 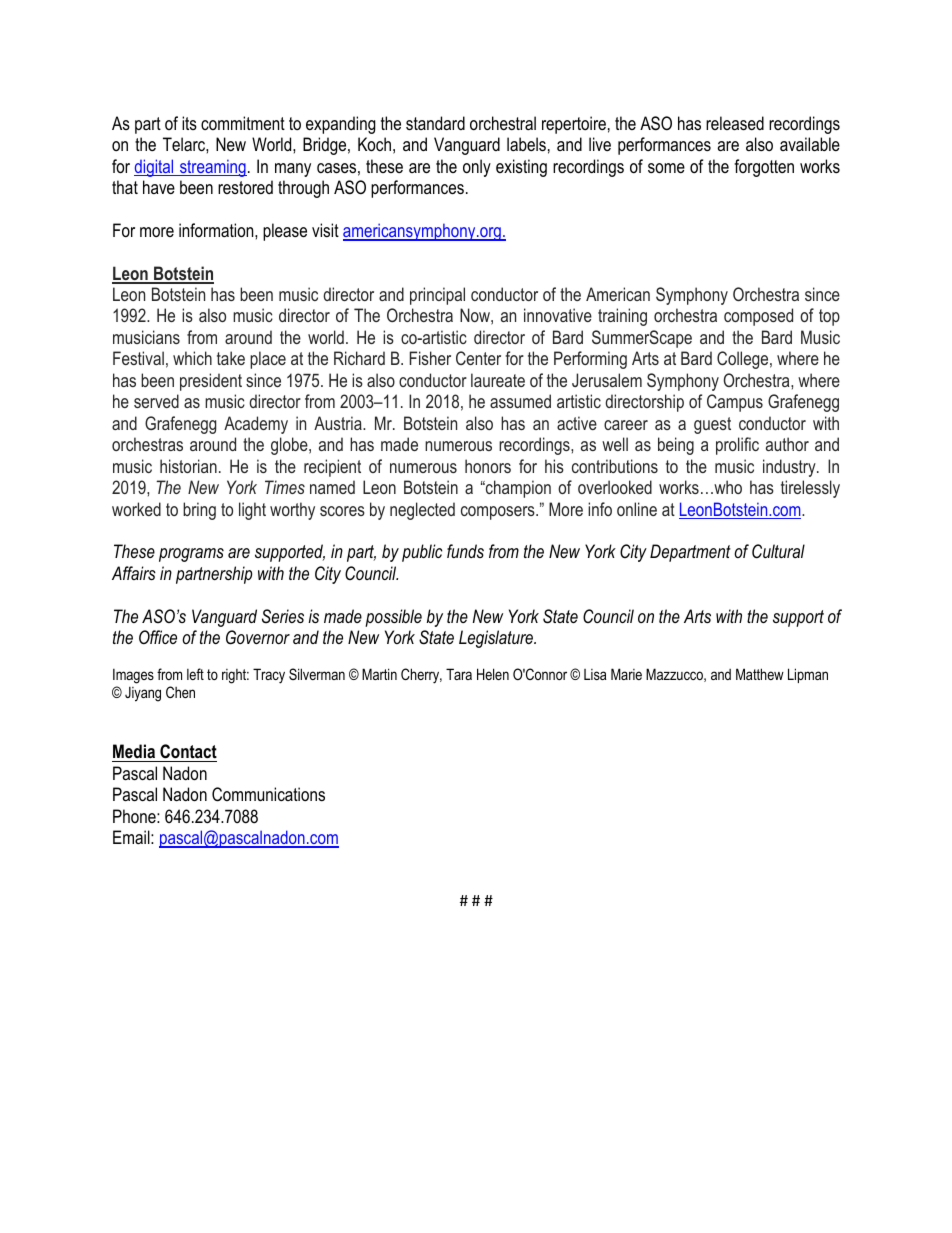 I want to click on Campus, so click(x=735, y=403).
